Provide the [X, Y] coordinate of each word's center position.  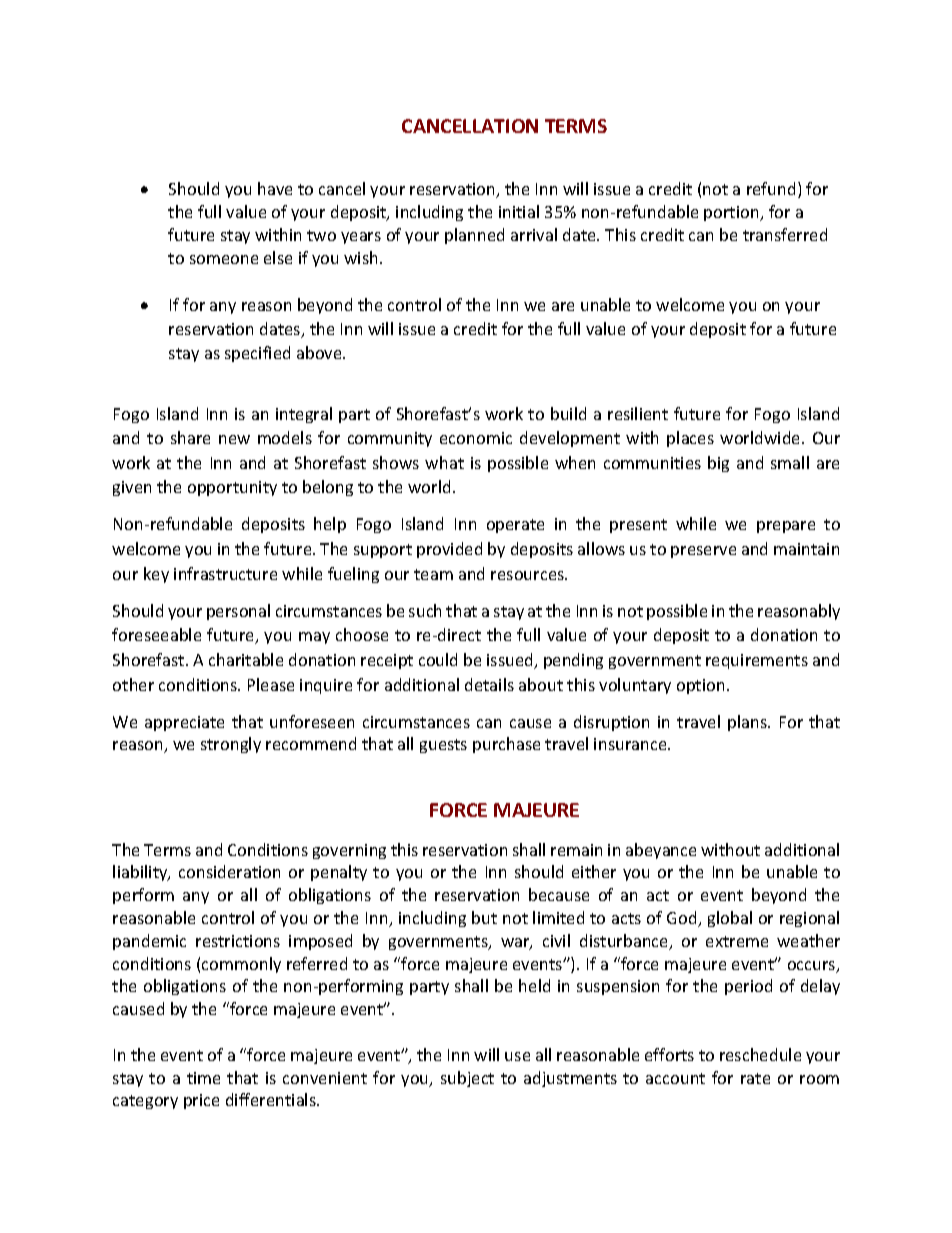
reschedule [760, 1054]
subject [467, 1079]
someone [224, 259]
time [203, 1078]
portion [732, 213]
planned [474, 236]
